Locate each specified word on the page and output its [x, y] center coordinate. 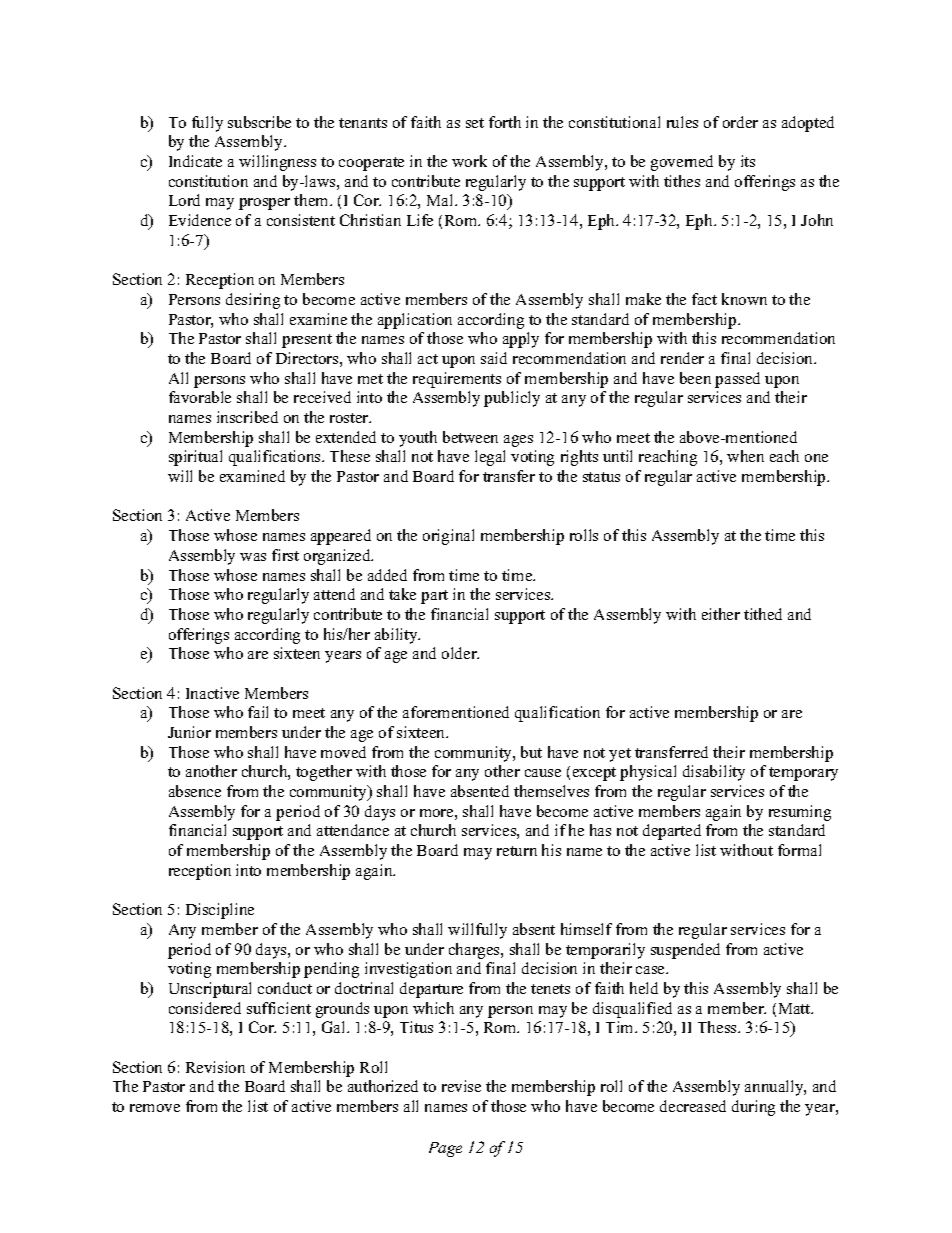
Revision [215, 1067]
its [748, 161]
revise [461, 1086]
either [721, 614]
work [469, 161]
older [460, 653]
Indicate [195, 161]
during [753, 1108]
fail [258, 712]
